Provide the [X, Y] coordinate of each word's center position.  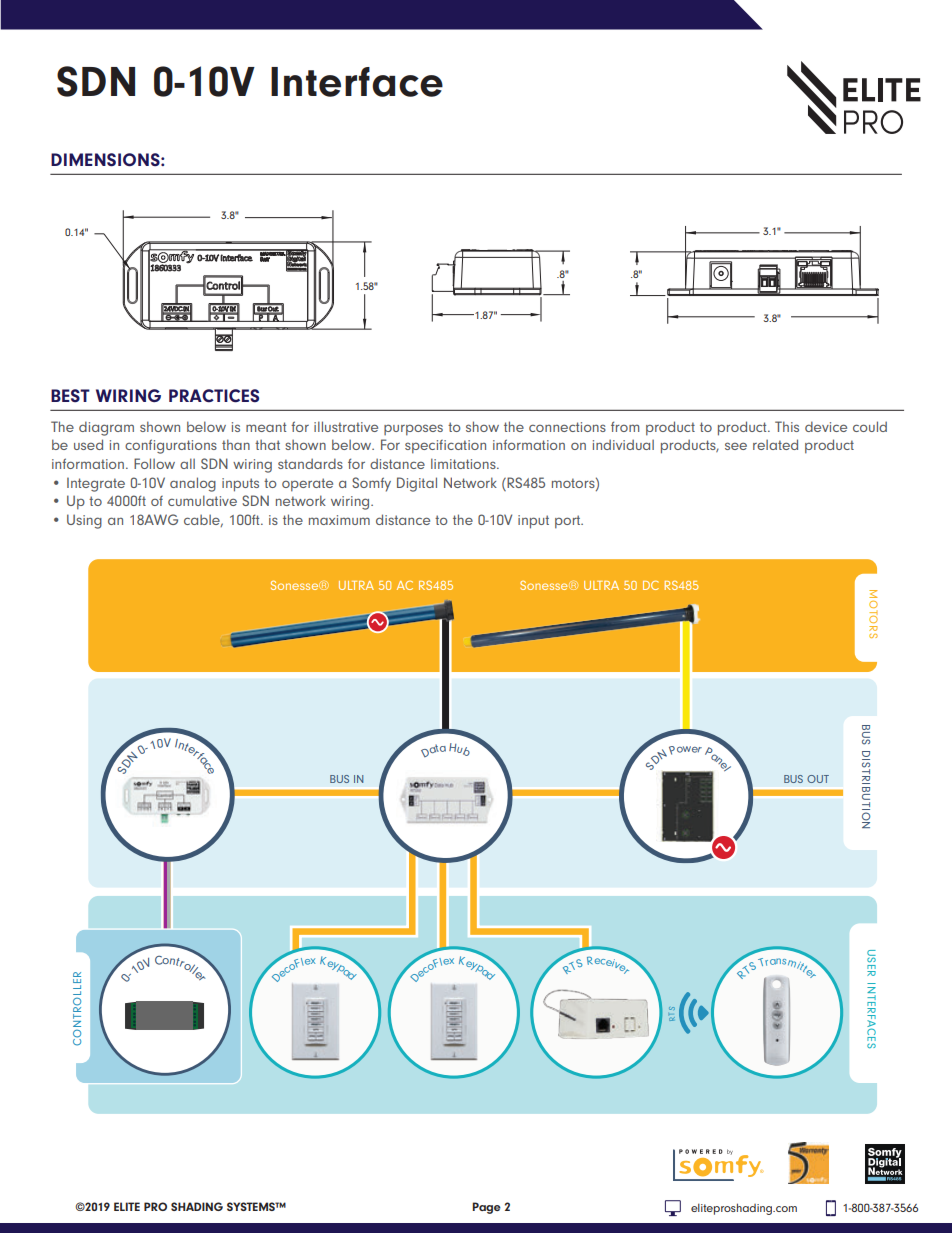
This [787, 426]
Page [486, 1208]
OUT [818, 779]
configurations [171, 446]
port [569, 522]
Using [84, 521]
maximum [339, 520]
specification [445, 447]
